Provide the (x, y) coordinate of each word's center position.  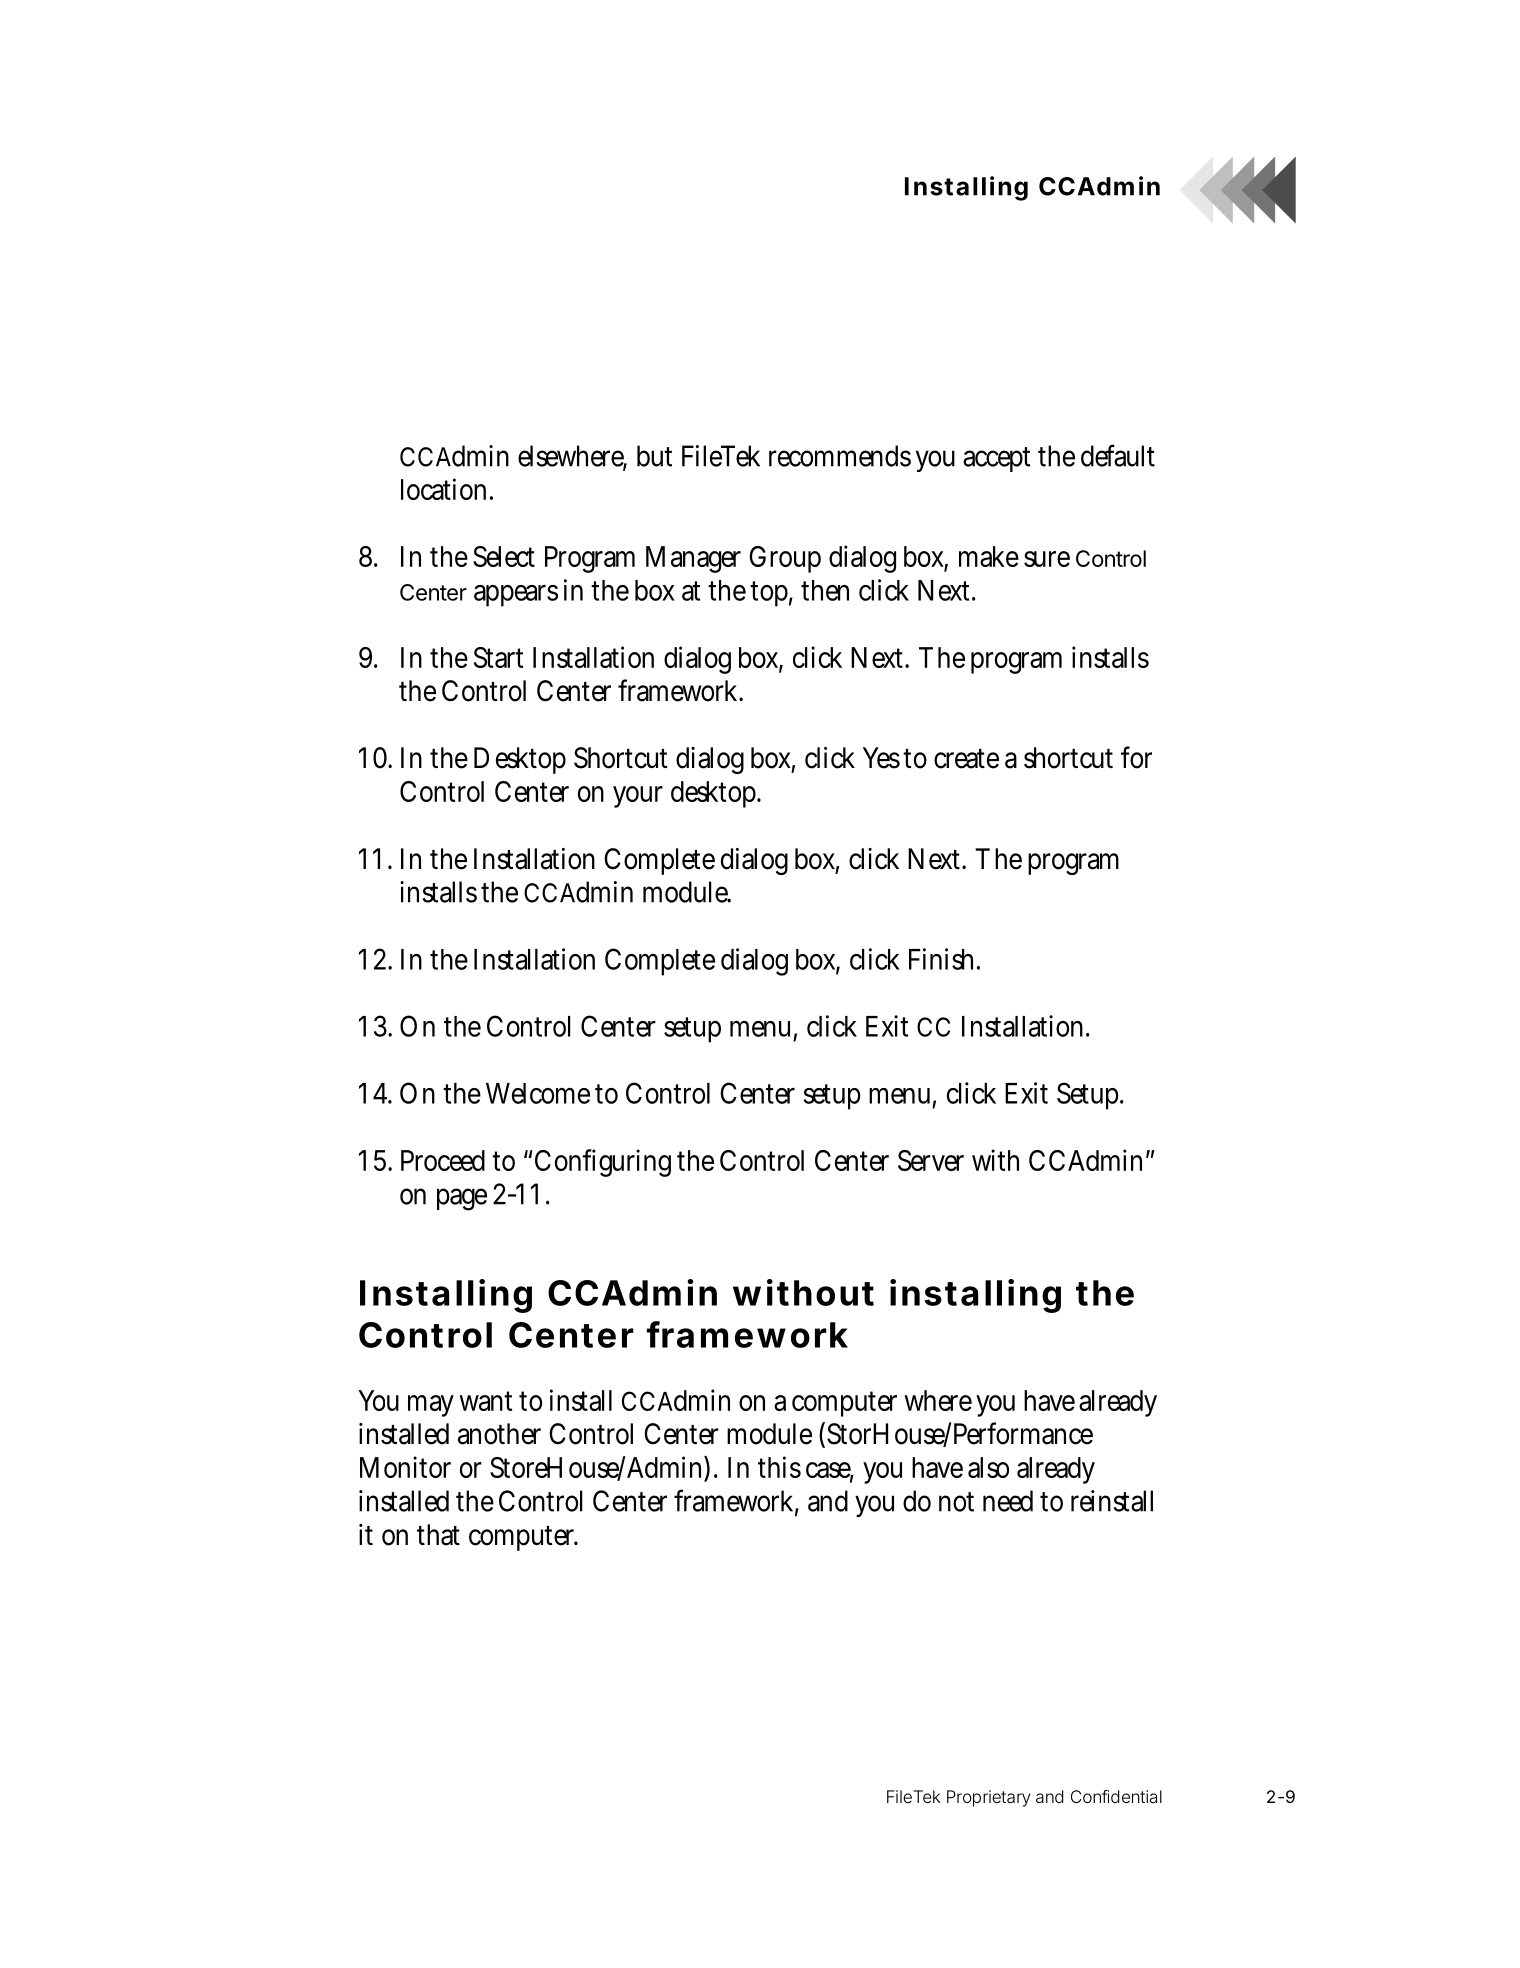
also (988, 1467)
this (779, 1467)
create (966, 759)
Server (931, 1160)
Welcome (538, 1093)
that (438, 1535)
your (638, 797)
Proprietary (988, 1798)
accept (996, 459)
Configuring (603, 1163)
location (447, 489)
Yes (881, 758)
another (499, 1434)
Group (785, 559)
